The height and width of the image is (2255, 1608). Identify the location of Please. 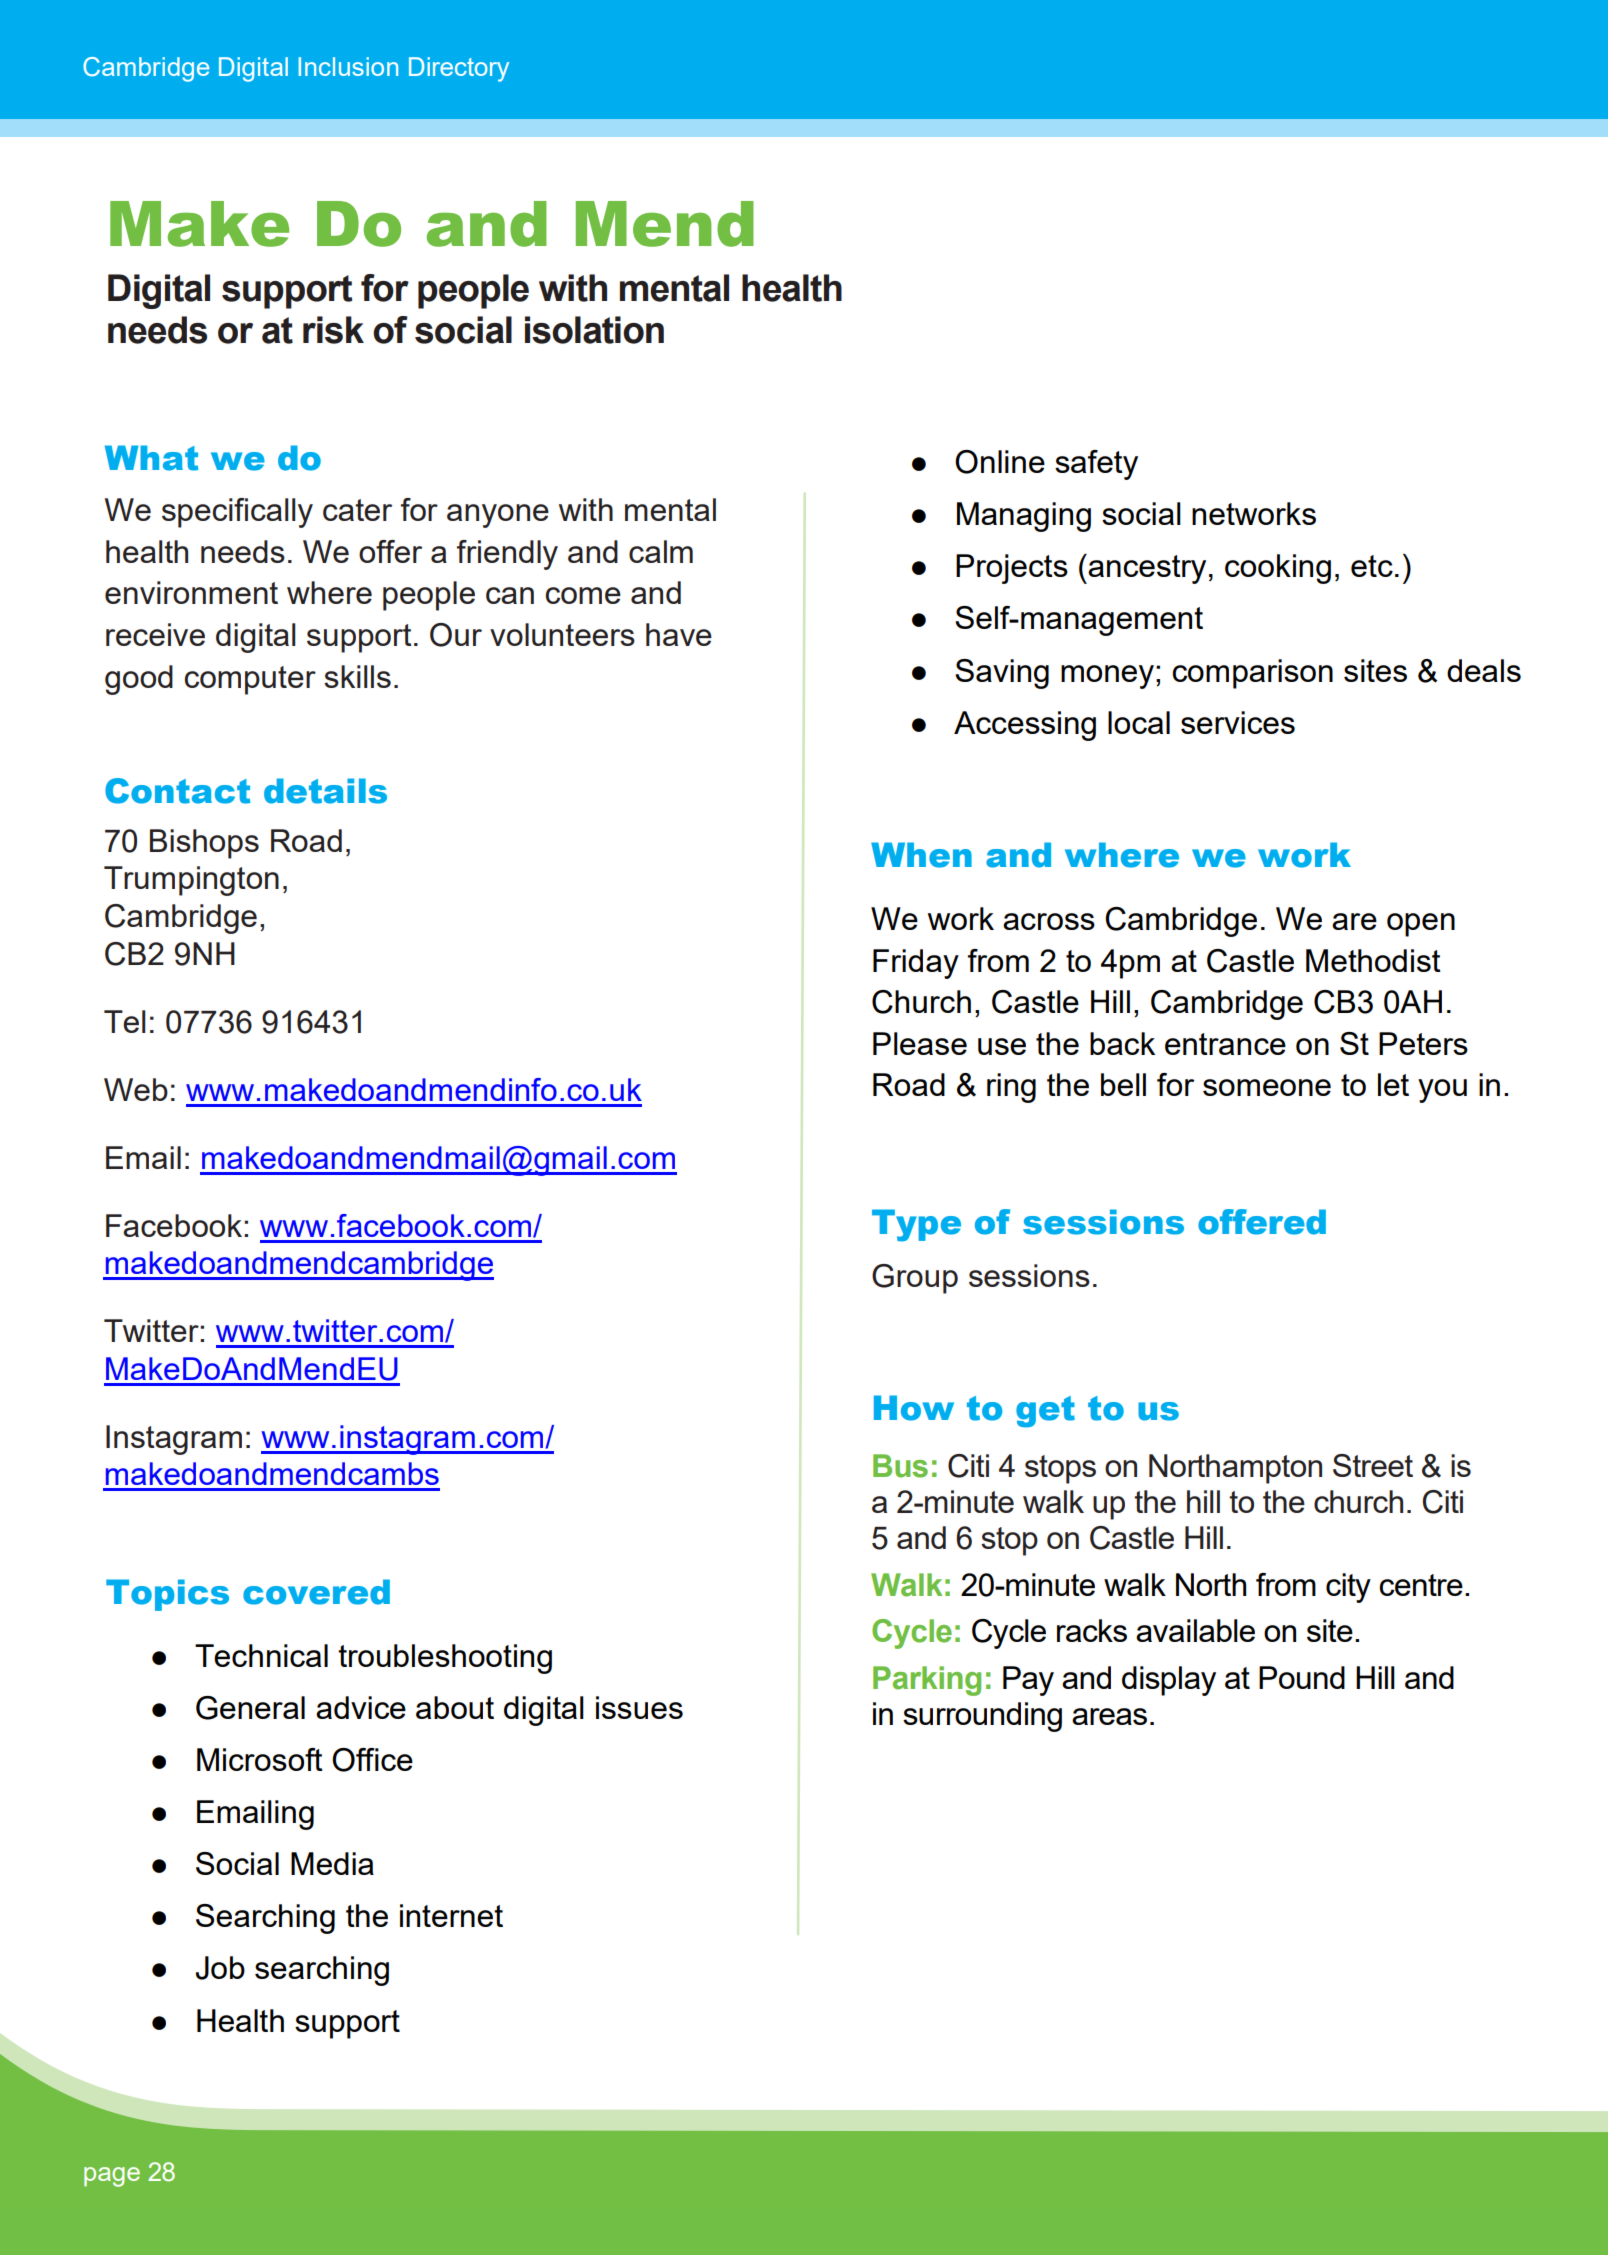
(920, 1043).
